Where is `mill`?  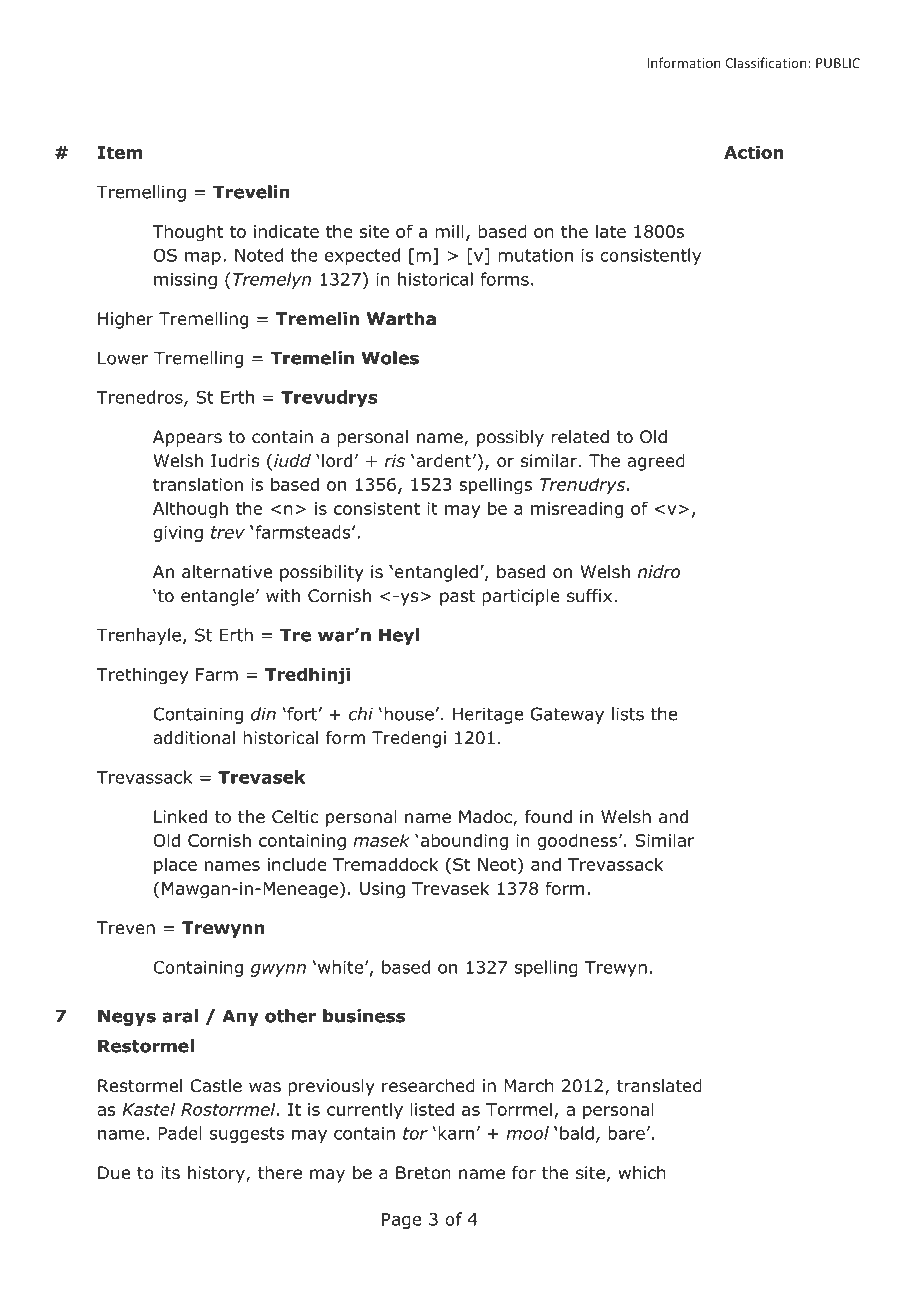
mill is located at coordinates (449, 231).
